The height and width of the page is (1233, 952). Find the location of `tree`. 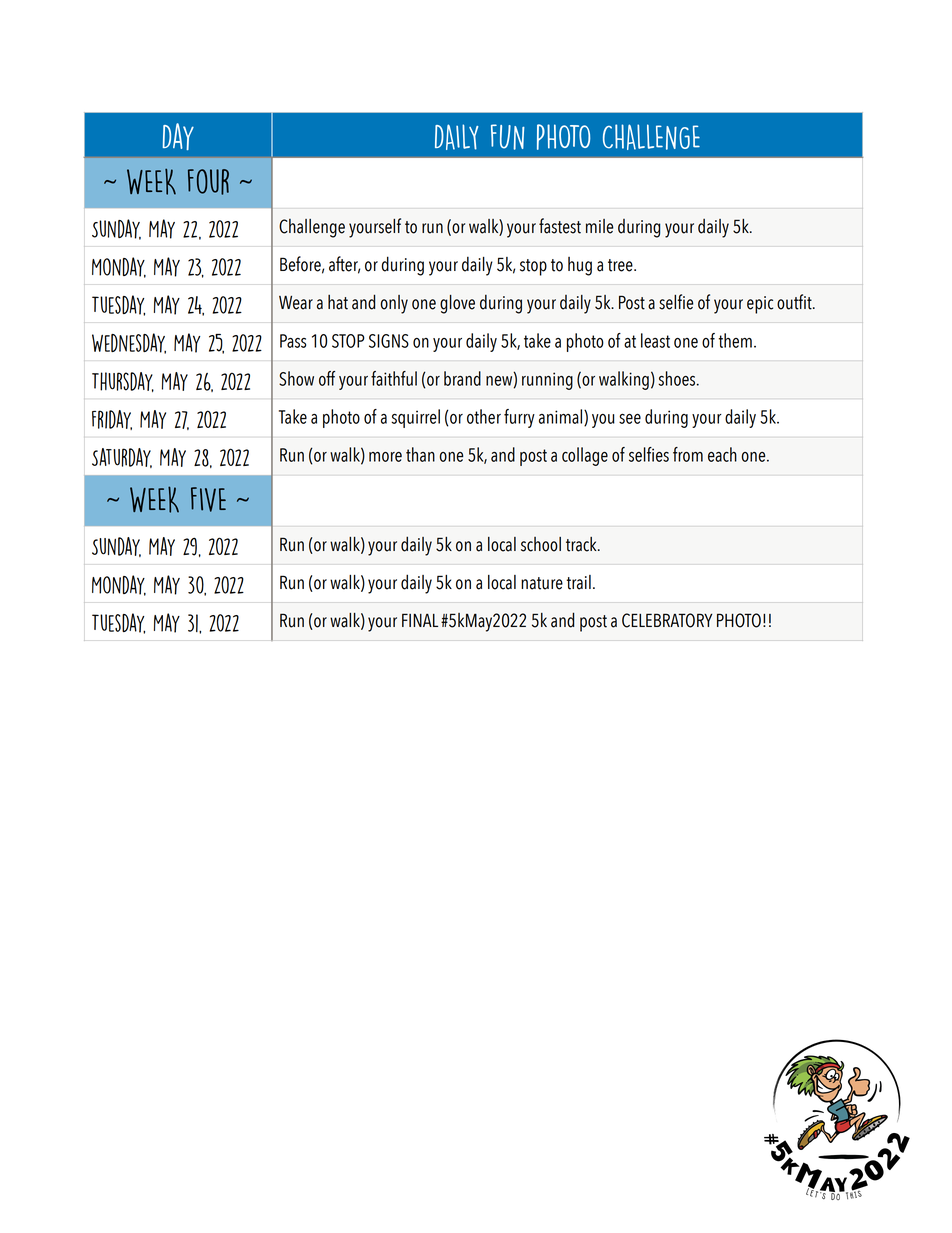

tree is located at coordinates (621, 265).
